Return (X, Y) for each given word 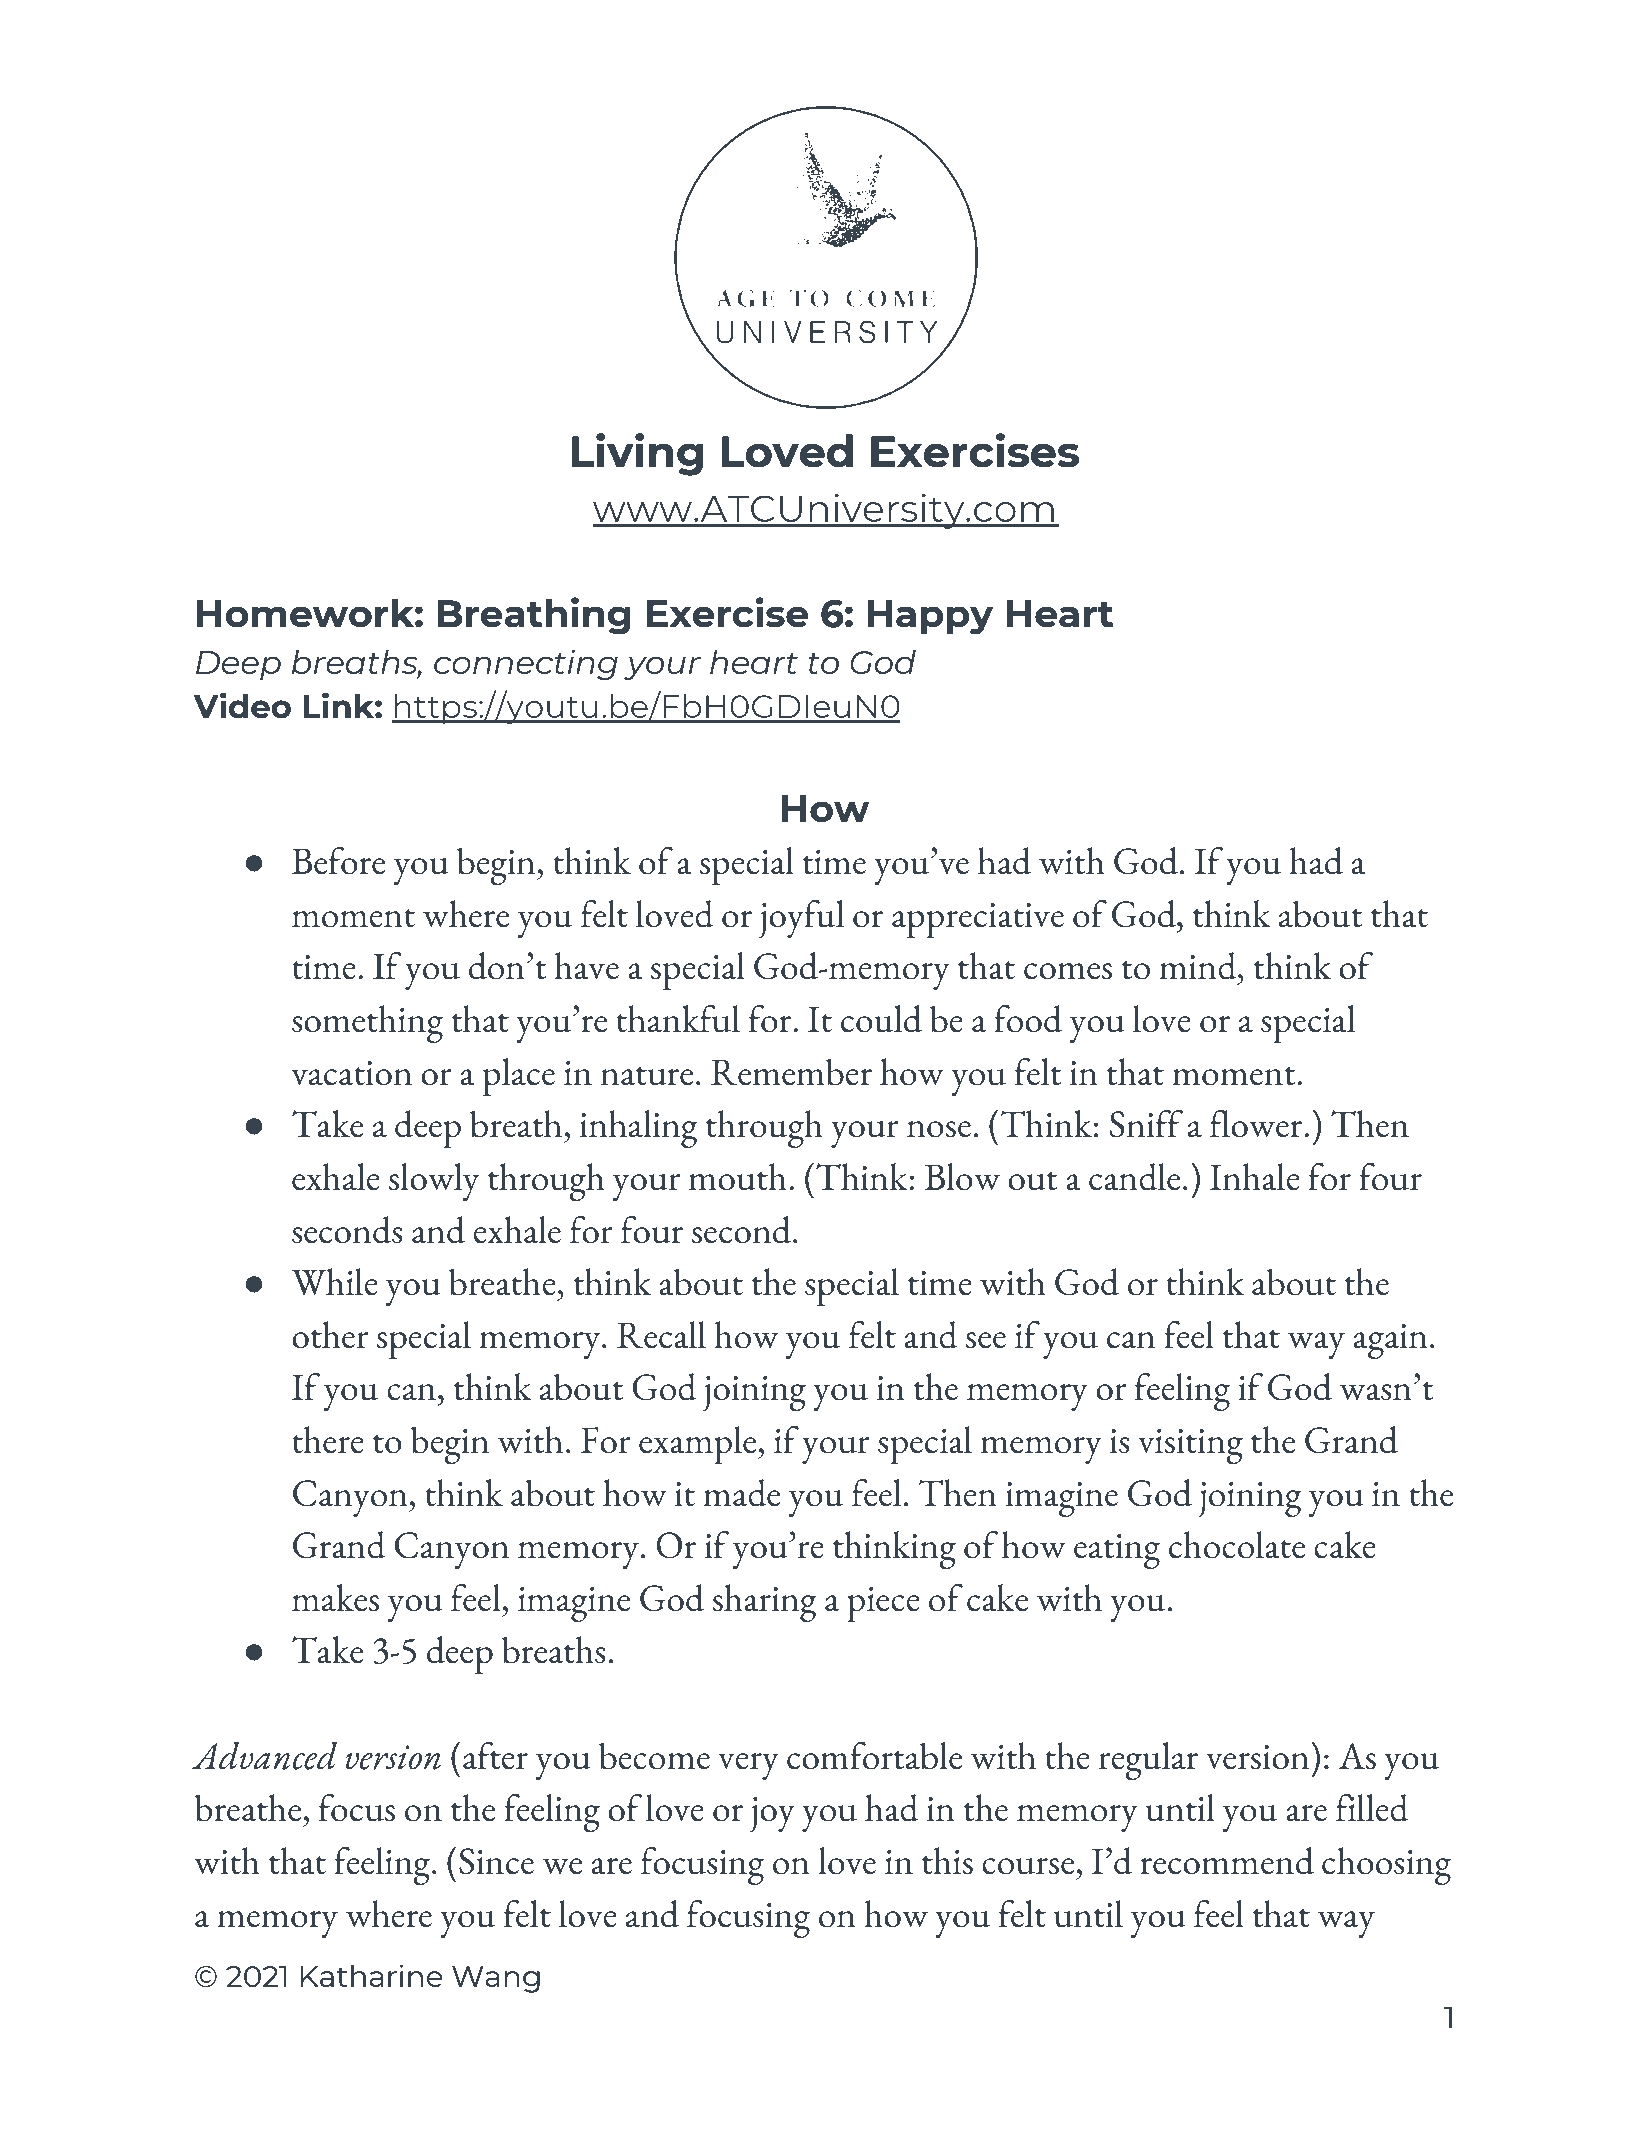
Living (637, 454)
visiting (1190, 1446)
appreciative (978, 921)
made (741, 1493)
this (947, 1861)
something (368, 1024)
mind (1199, 966)
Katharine (372, 1975)
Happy (930, 617)
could (881, 1019)
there (328, 1440)
